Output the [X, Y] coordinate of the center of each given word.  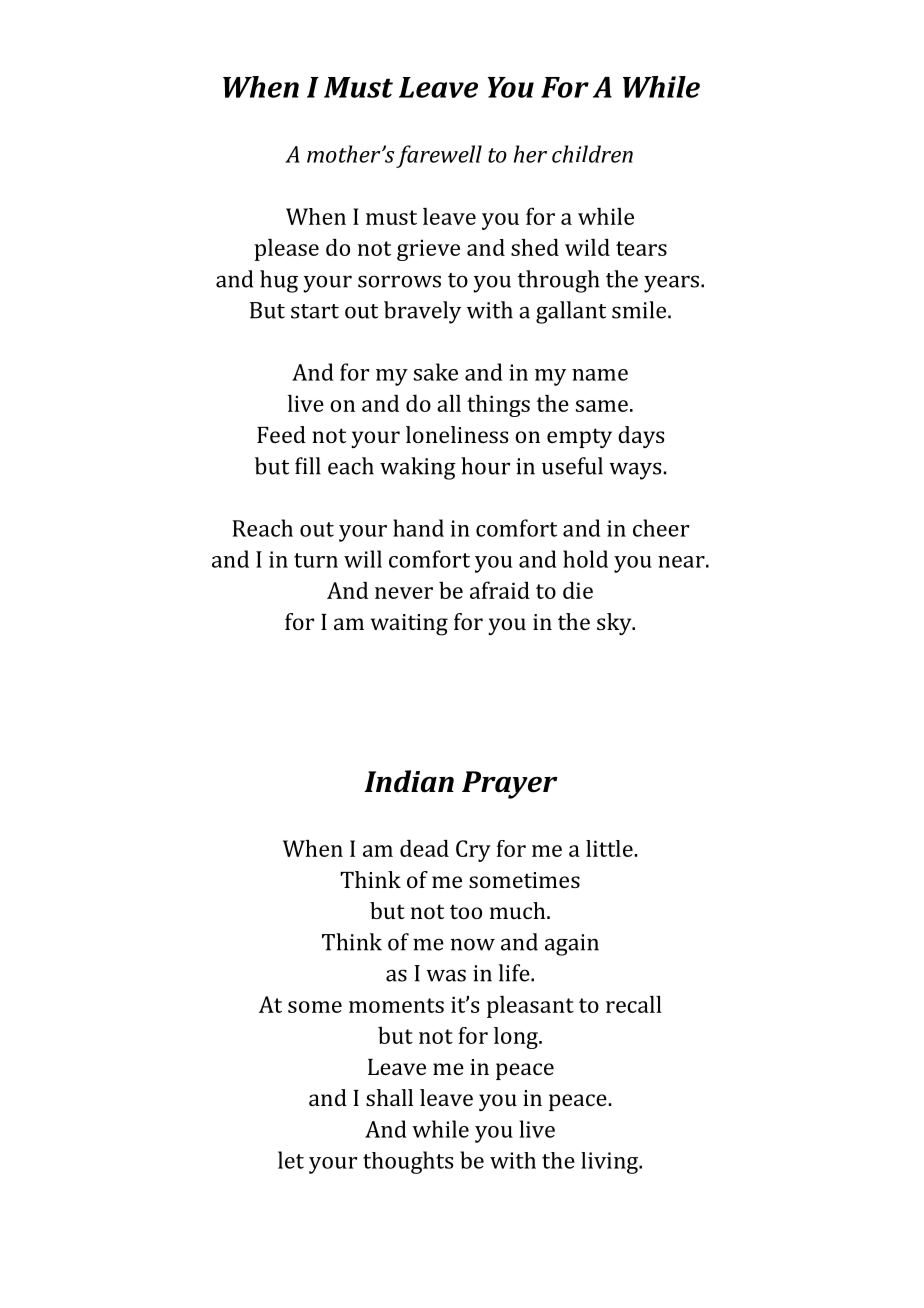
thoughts [408, 1162]
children [592, 154]
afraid [500, 590]
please [286, 250]
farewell [439, 156]
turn [316, 560]
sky [615, 624]
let [291, 1160]
